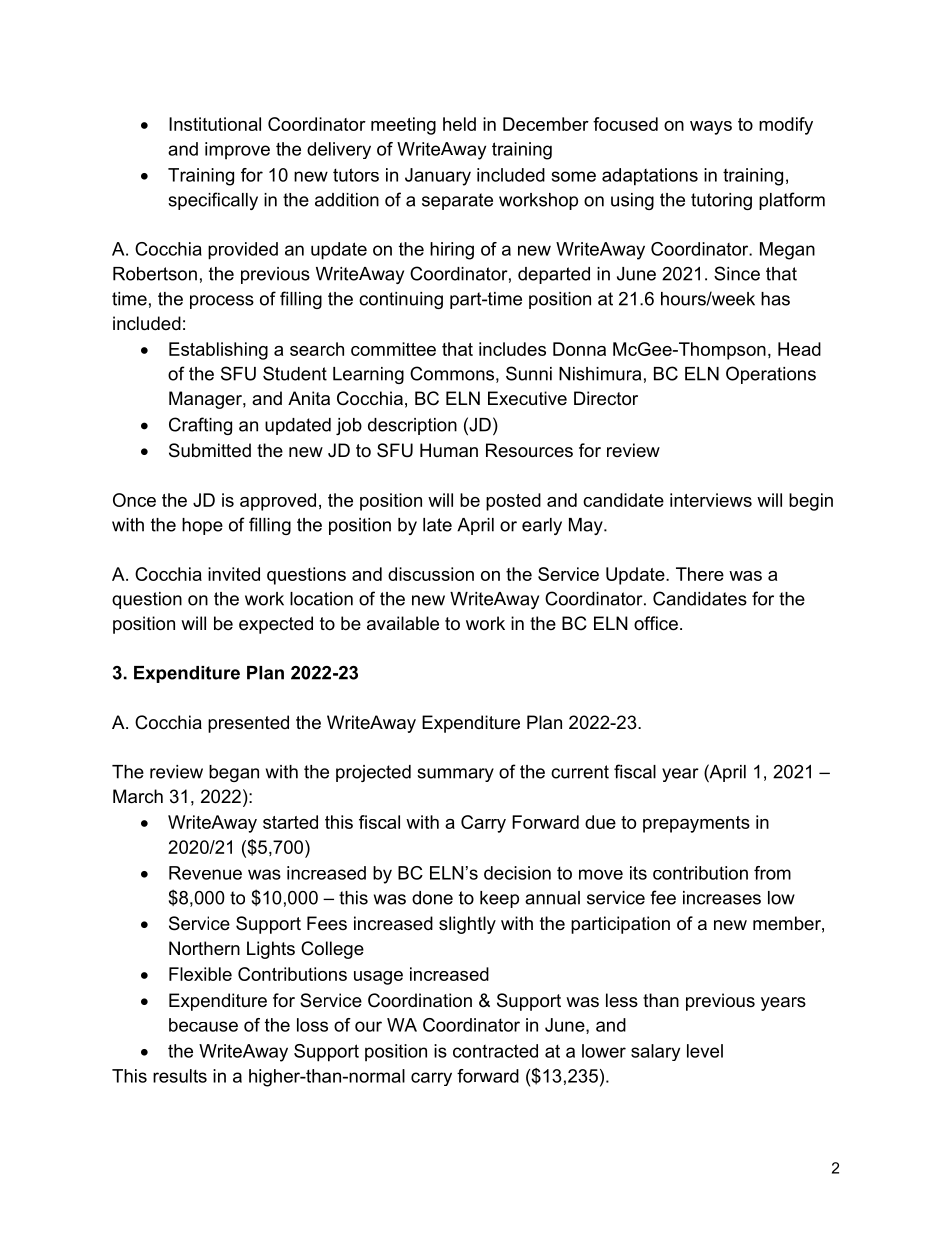 The image size is (952, 1233). What do you see at coordinates (455, 775) in the page?
I see `summary` at bounding box center [455, 775].
